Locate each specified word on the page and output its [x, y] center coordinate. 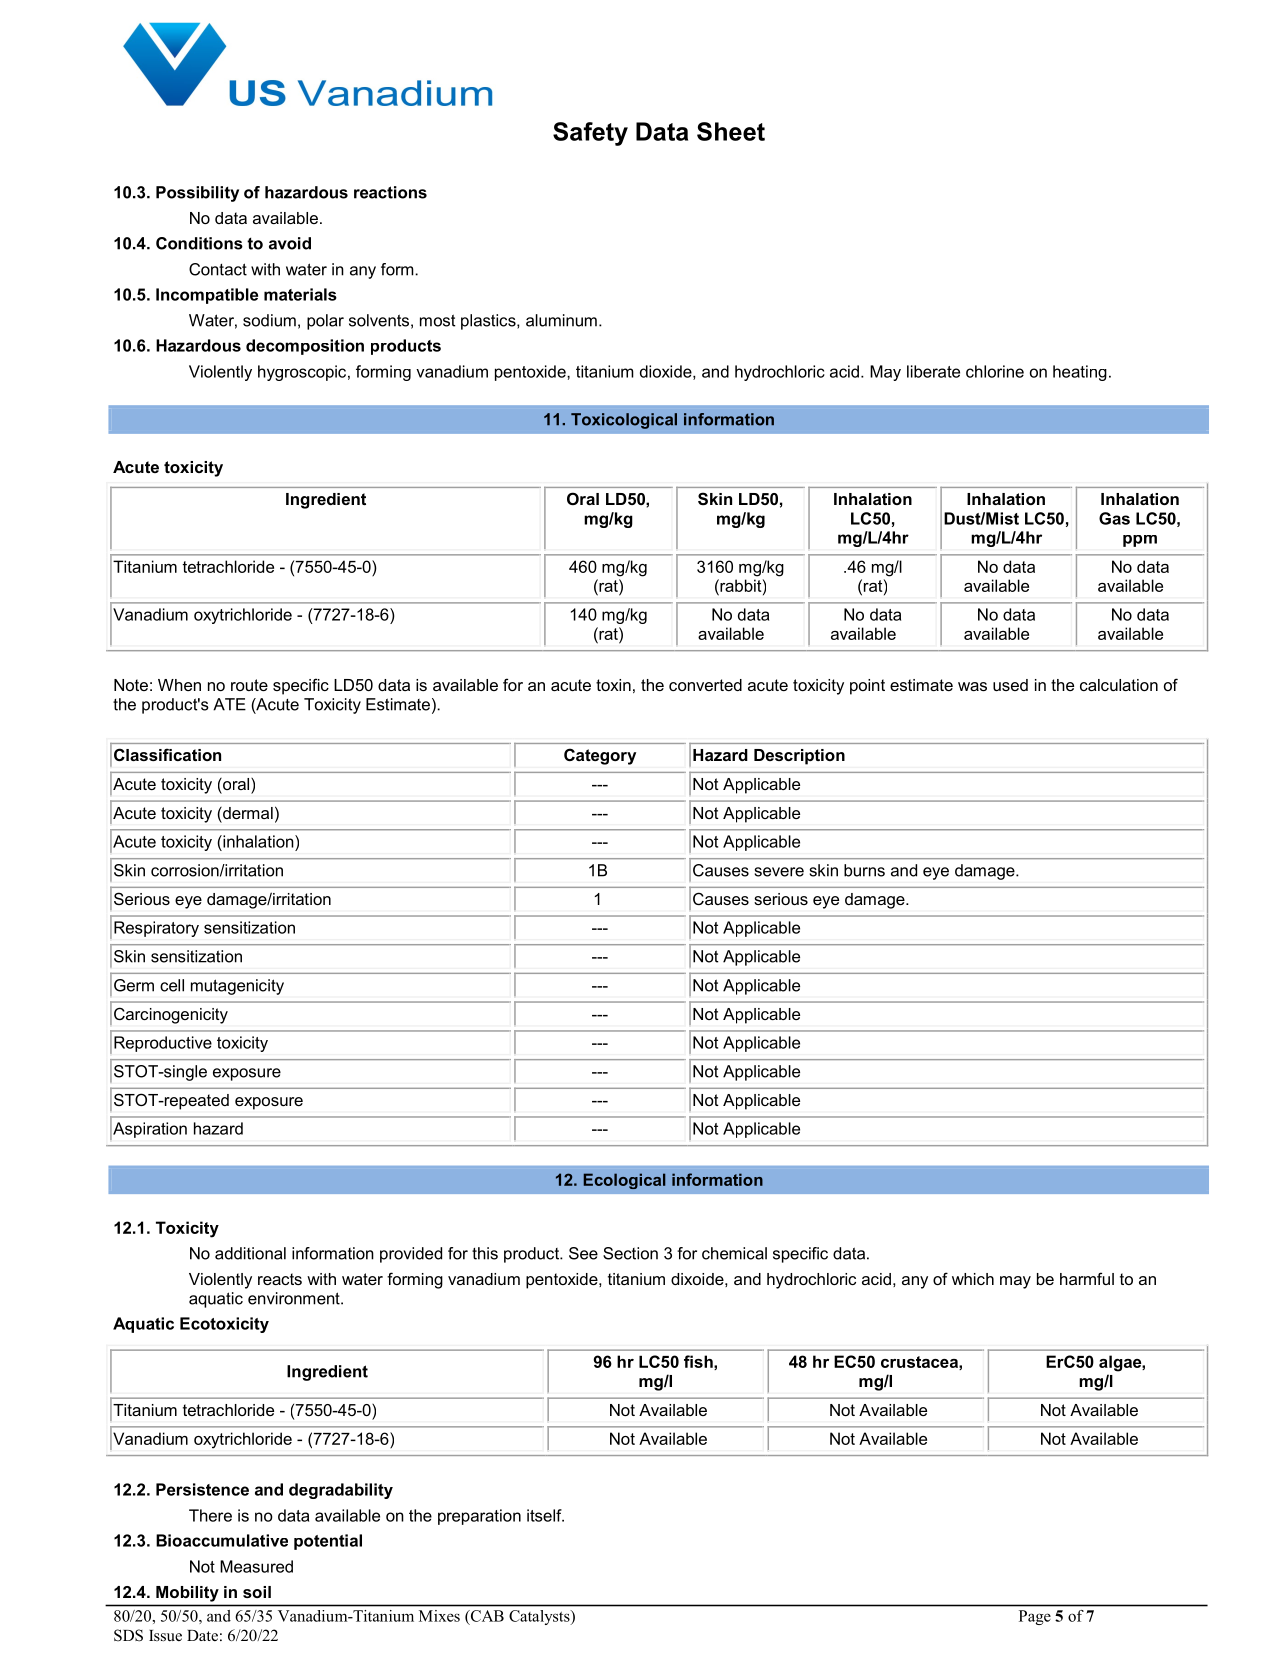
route [249, 685]
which [973, 1279]
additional [250, 1253]
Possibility [197, 194]
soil [257, 1592]
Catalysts [540, 1617]
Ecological [624, 1181]
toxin [613, 685]
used [1010, 685]
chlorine [995, 371]
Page [1035, 1617]
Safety [590, 134]
